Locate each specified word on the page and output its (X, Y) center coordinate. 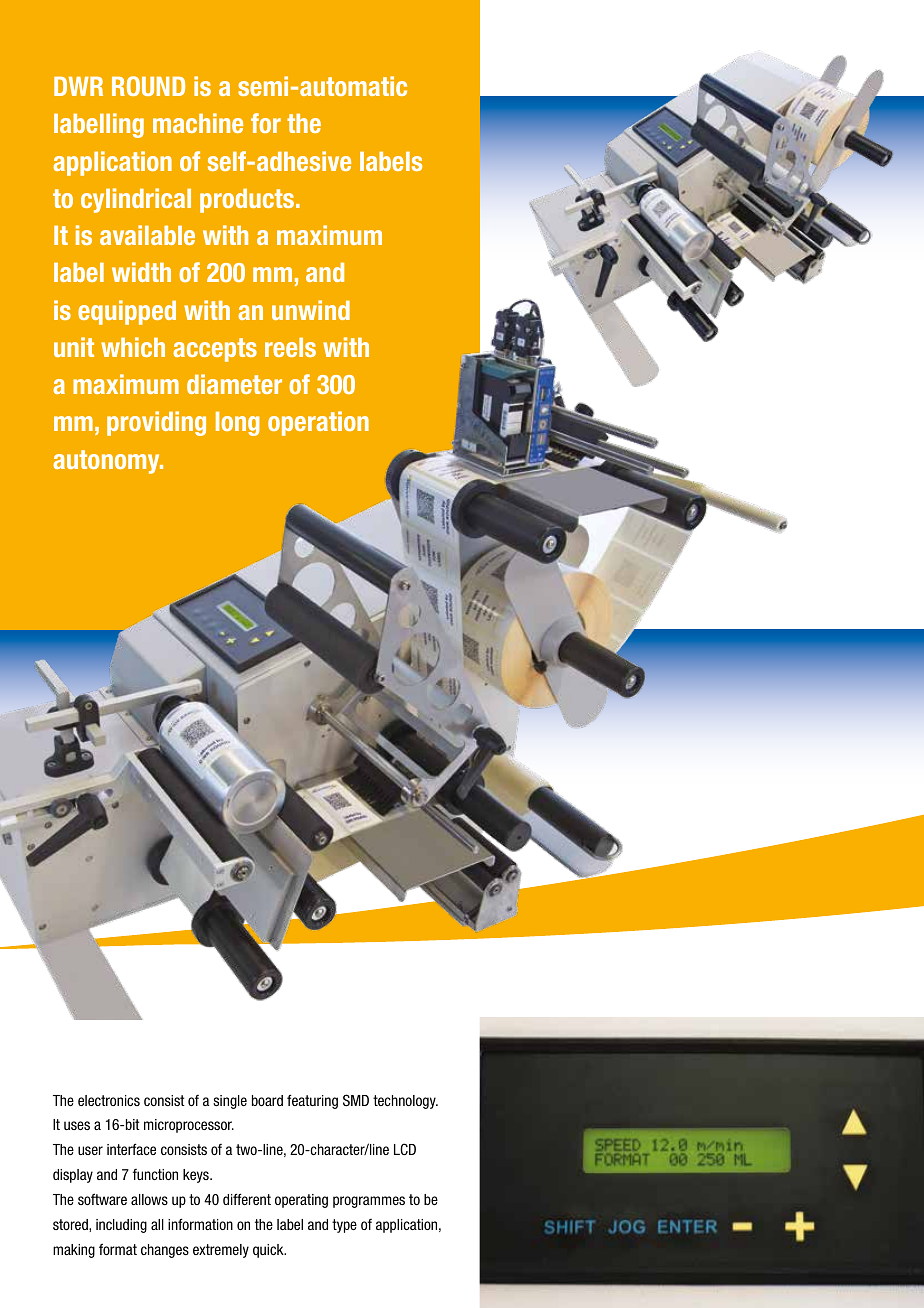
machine (198, 123)
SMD (356, 1100)
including (121, 1226)
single (230, 1102)
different (247, 1199)
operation (318, 423)
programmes (369, 1202)
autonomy (107, 462)
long (238, 424)
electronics (109, 1100)
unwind (311, 310)
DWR (78, 86)
